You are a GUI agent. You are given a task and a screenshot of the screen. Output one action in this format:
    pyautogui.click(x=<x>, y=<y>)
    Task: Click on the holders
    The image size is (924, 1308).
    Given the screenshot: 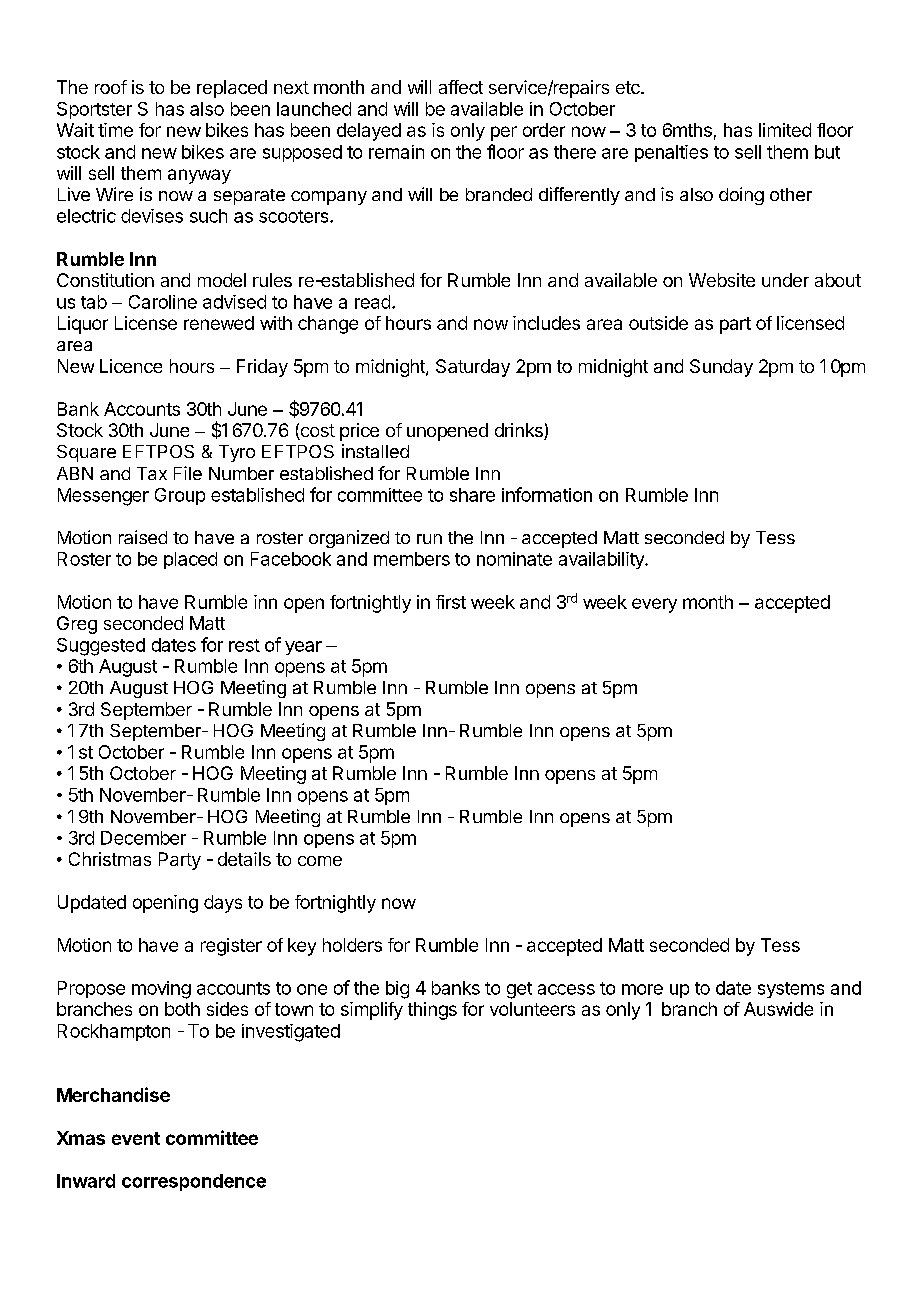 What is the action you would take?
    pyautogui.click(x=352, y=945)
